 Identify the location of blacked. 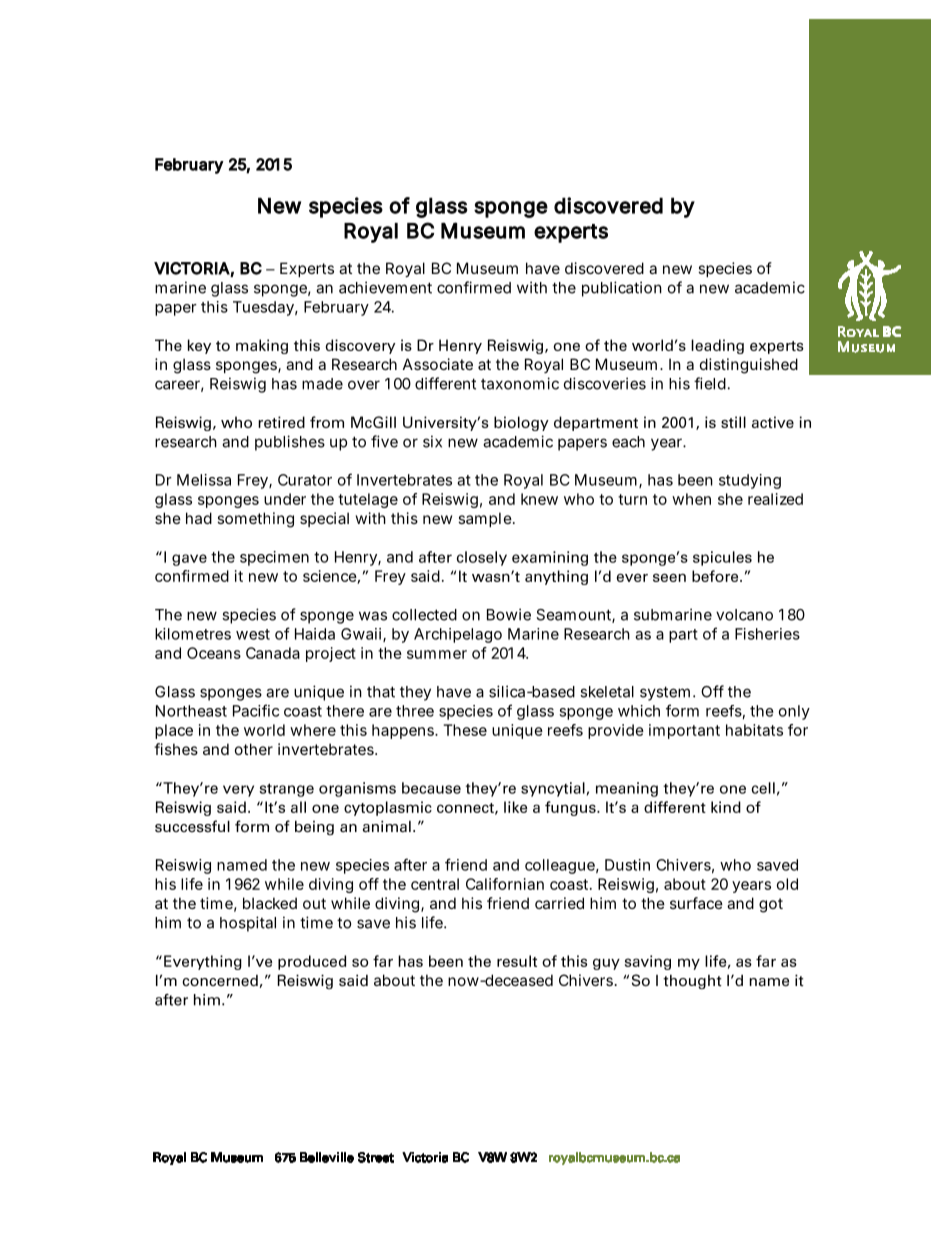
(270, 903).
